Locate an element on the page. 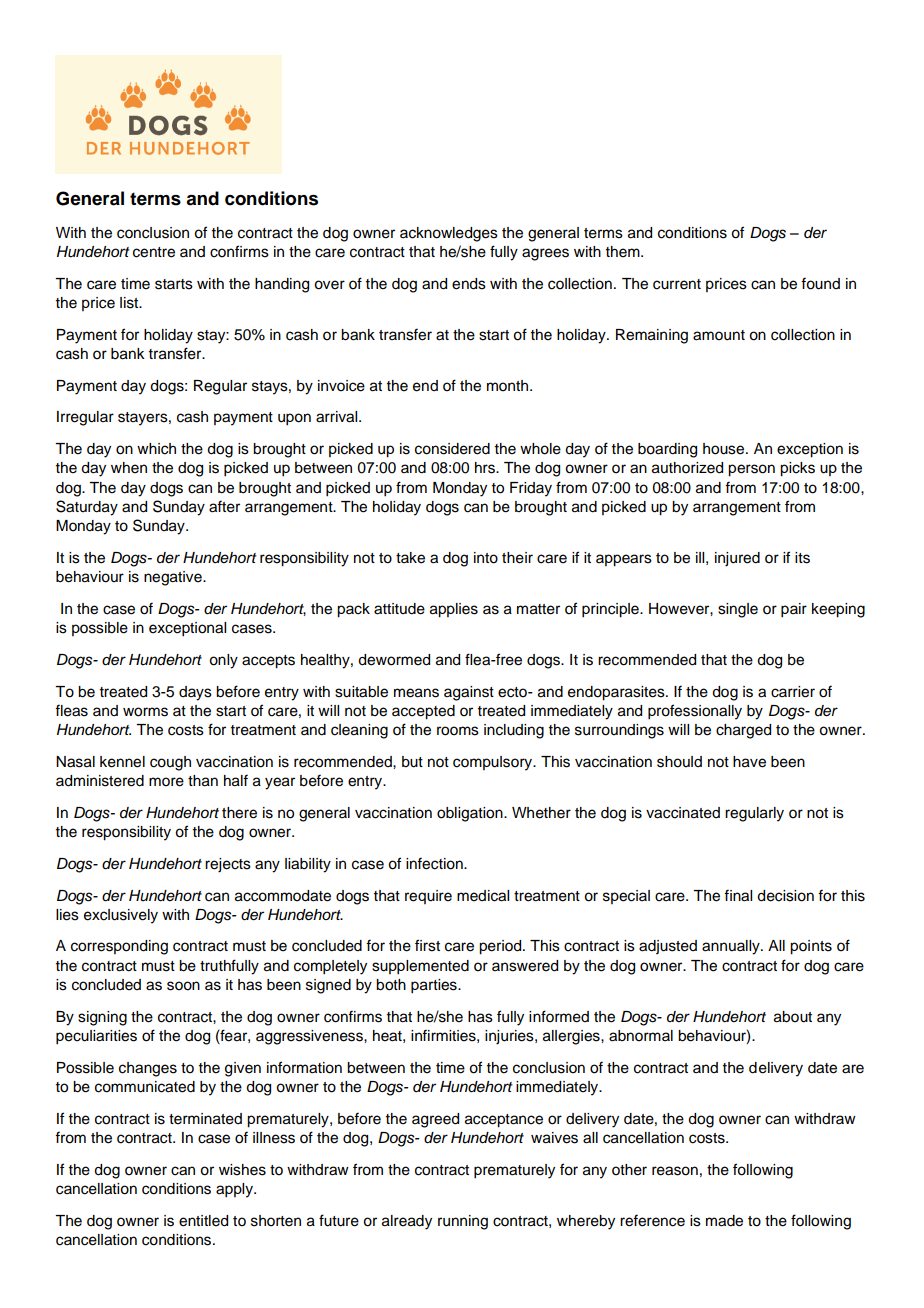 This page has height=1308, width=924. annually is located at coordinates (732, 947).
